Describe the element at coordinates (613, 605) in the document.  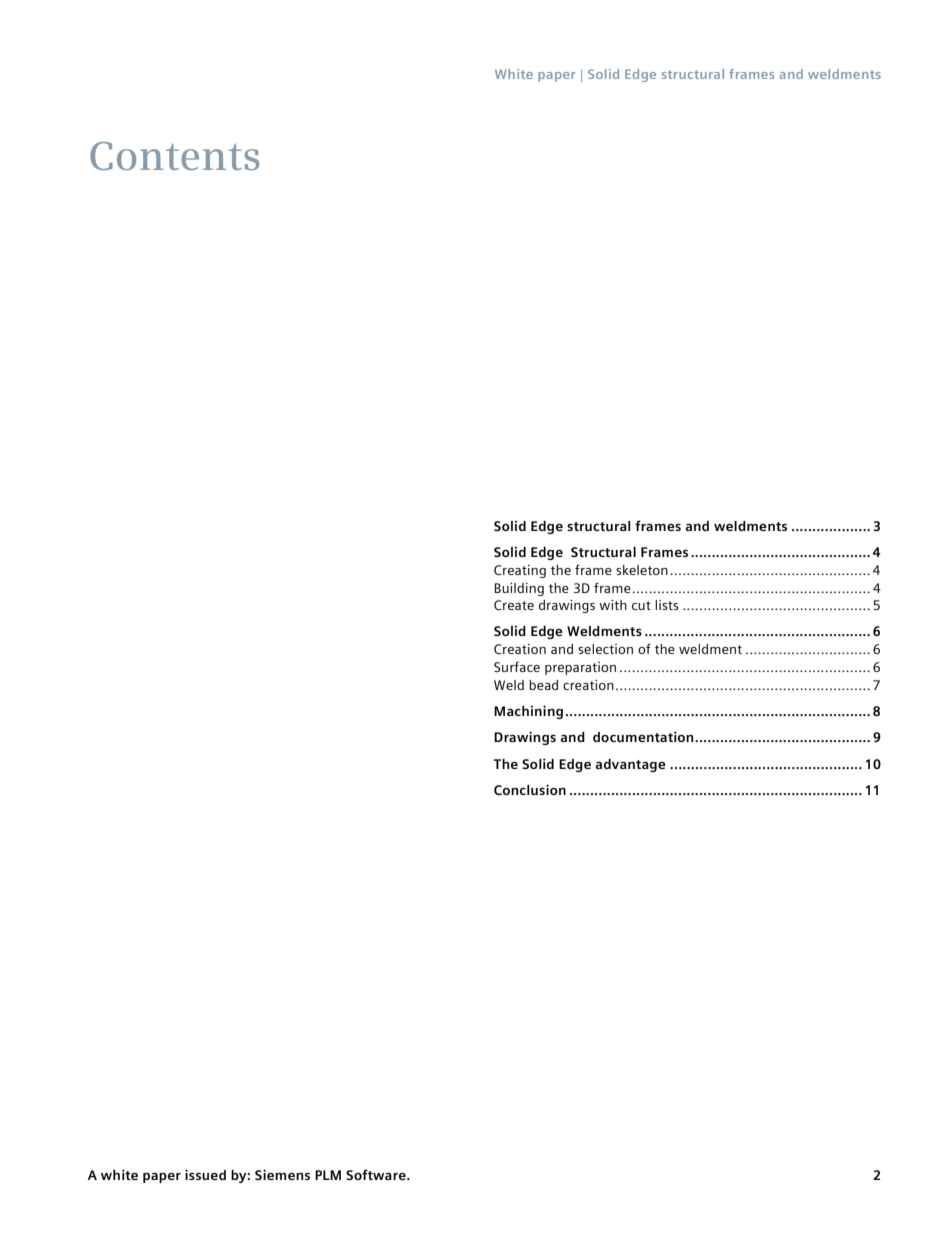
I see `with` at that location.
